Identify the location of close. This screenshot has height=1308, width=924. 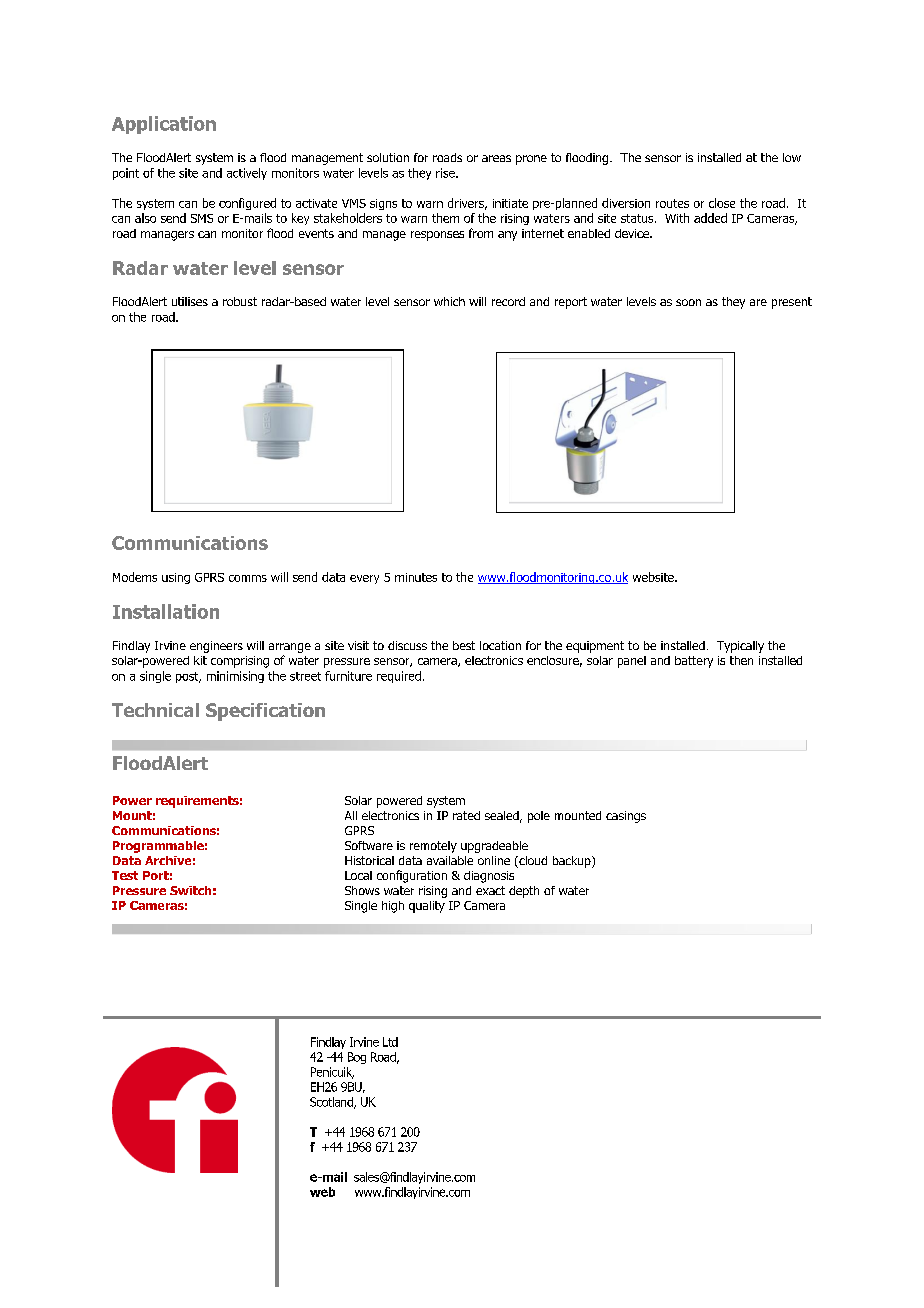
(722, 203).
